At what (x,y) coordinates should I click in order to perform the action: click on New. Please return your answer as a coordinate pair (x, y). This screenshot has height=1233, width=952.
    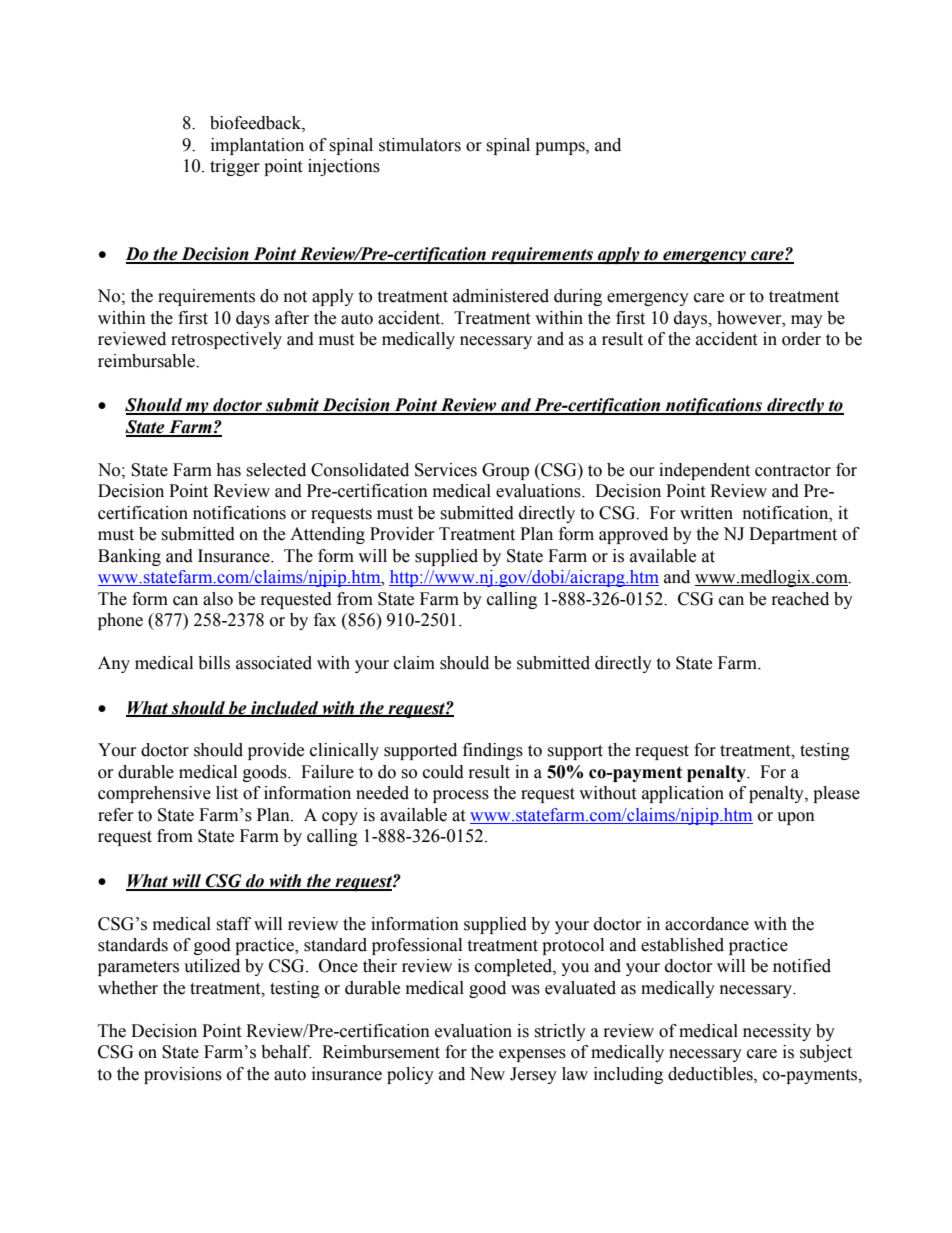
    Looking at the image, I should click on (487, 1074).
